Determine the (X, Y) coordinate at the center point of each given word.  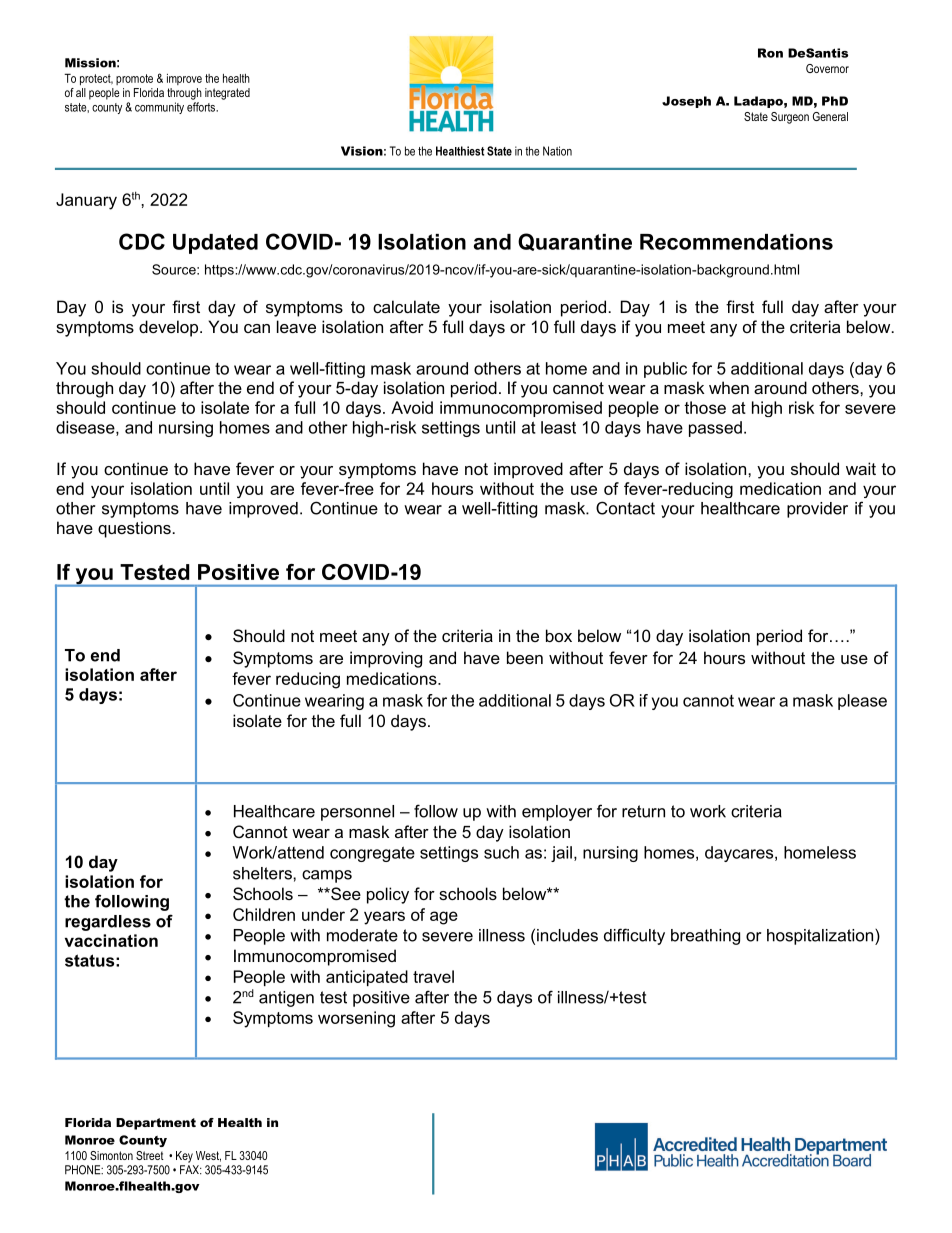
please (862, 702)
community (159, 108)
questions (134, 529)
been (525, 657)
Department (156, 1124)
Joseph (686, 102)
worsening (356, 1019)
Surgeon (790, 118)
